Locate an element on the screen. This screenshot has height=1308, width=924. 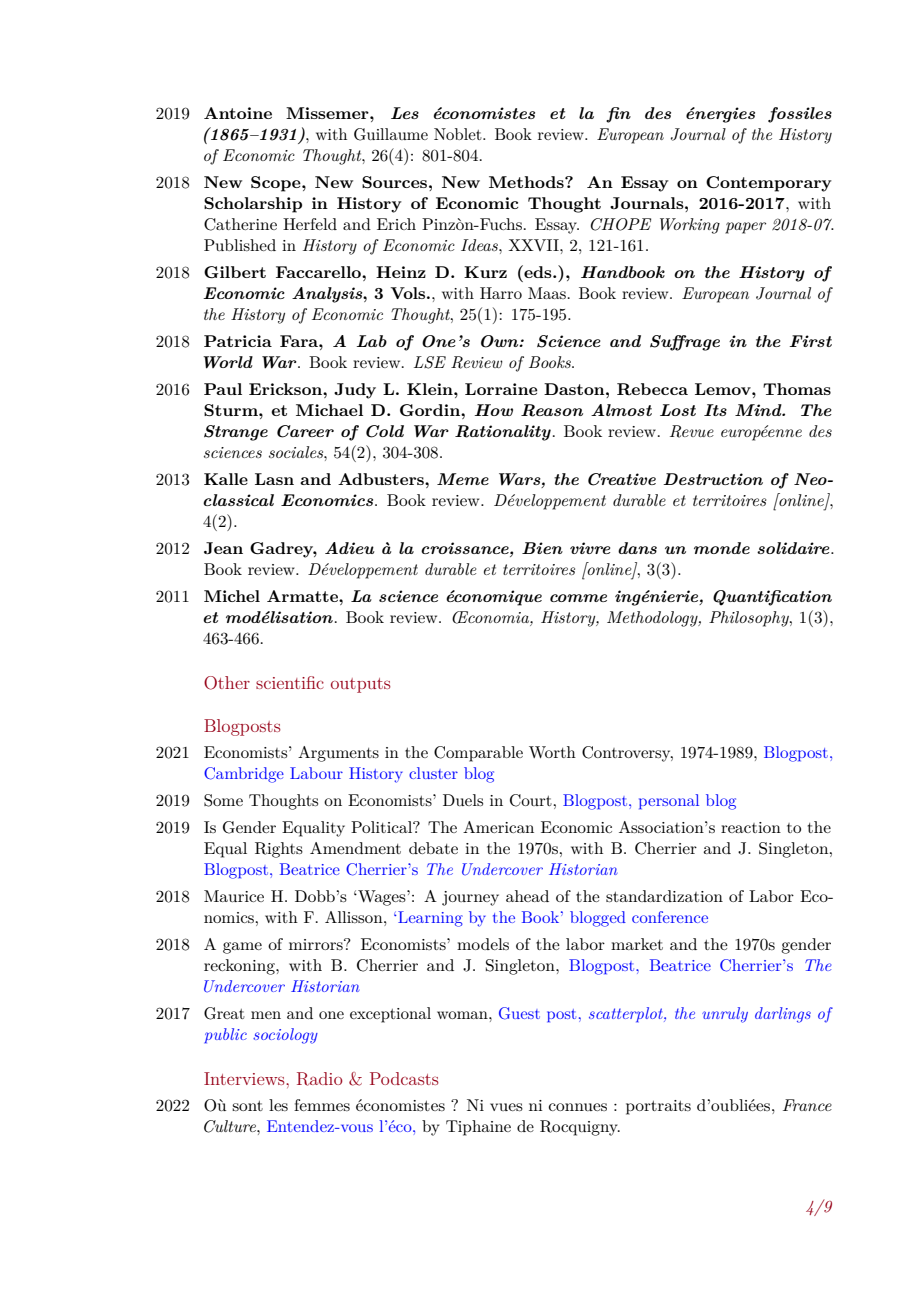
reaction is located at coordinates (751, 827).
